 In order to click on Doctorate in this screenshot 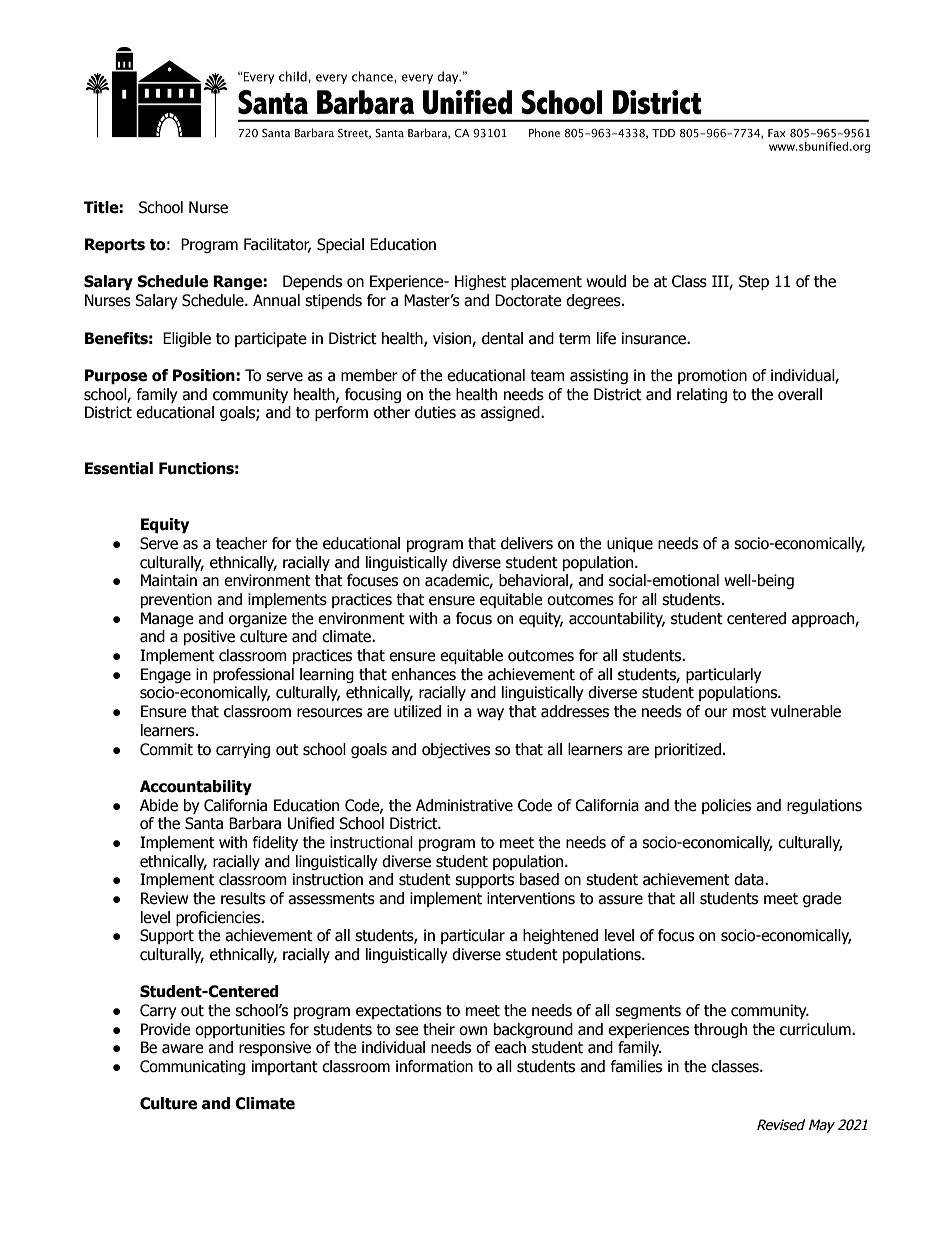, I will do `click(528, 300)`.
